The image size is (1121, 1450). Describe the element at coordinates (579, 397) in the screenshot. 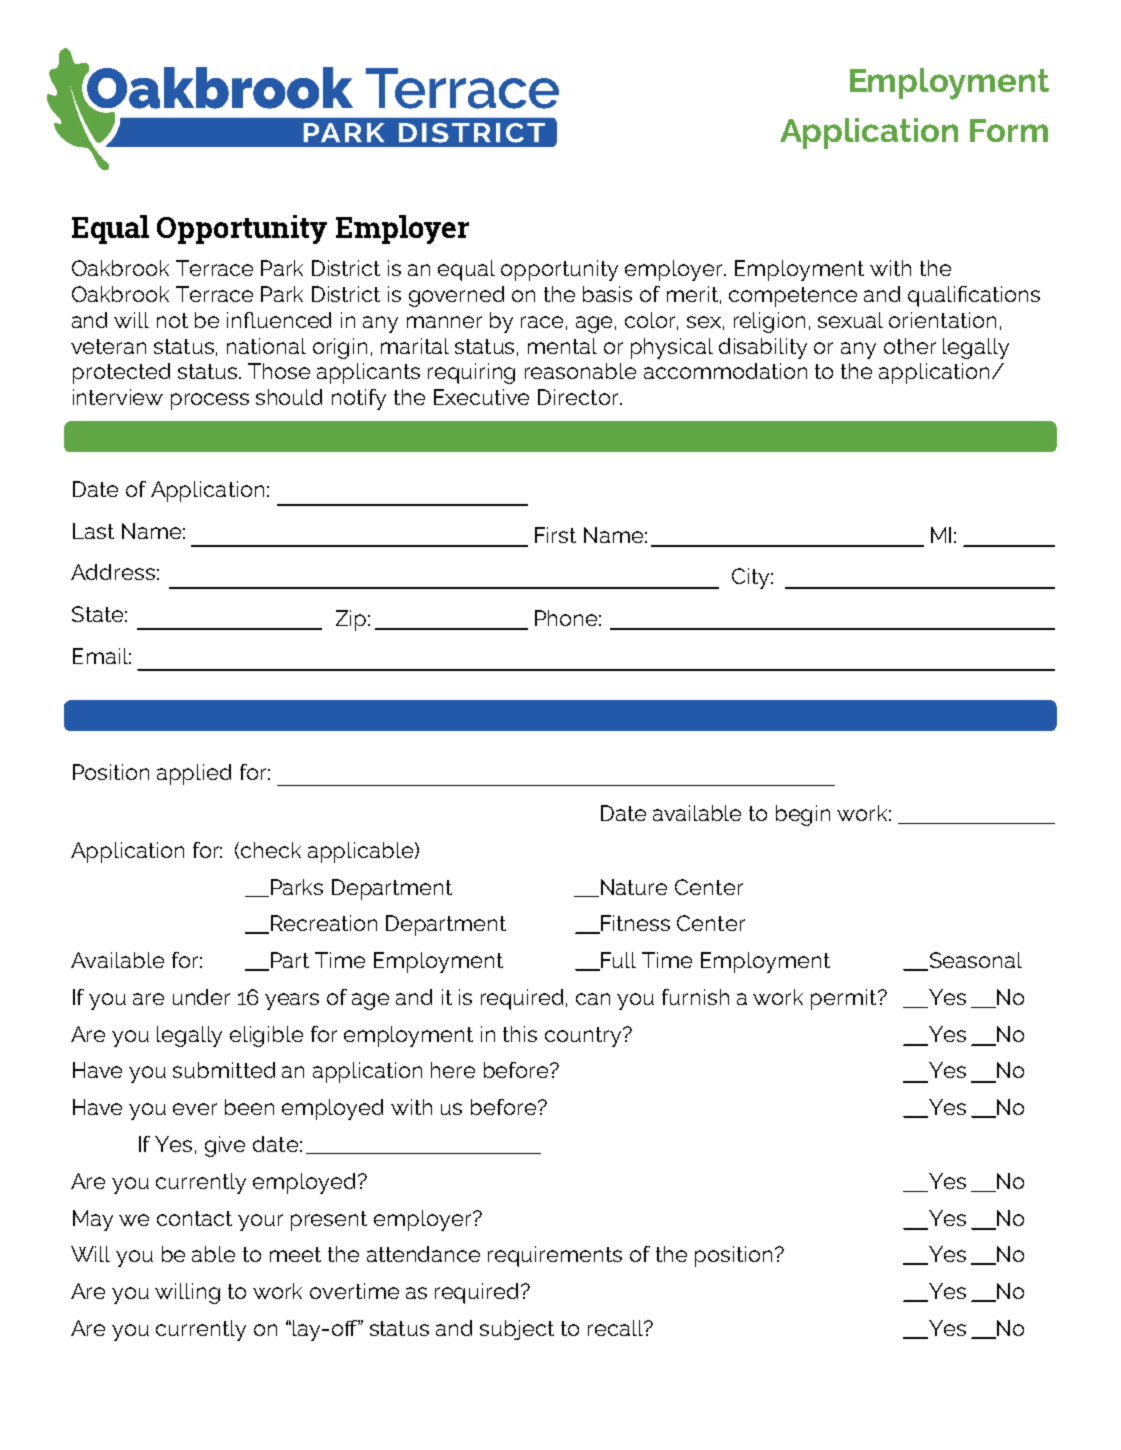

I see `Director` at that location.
